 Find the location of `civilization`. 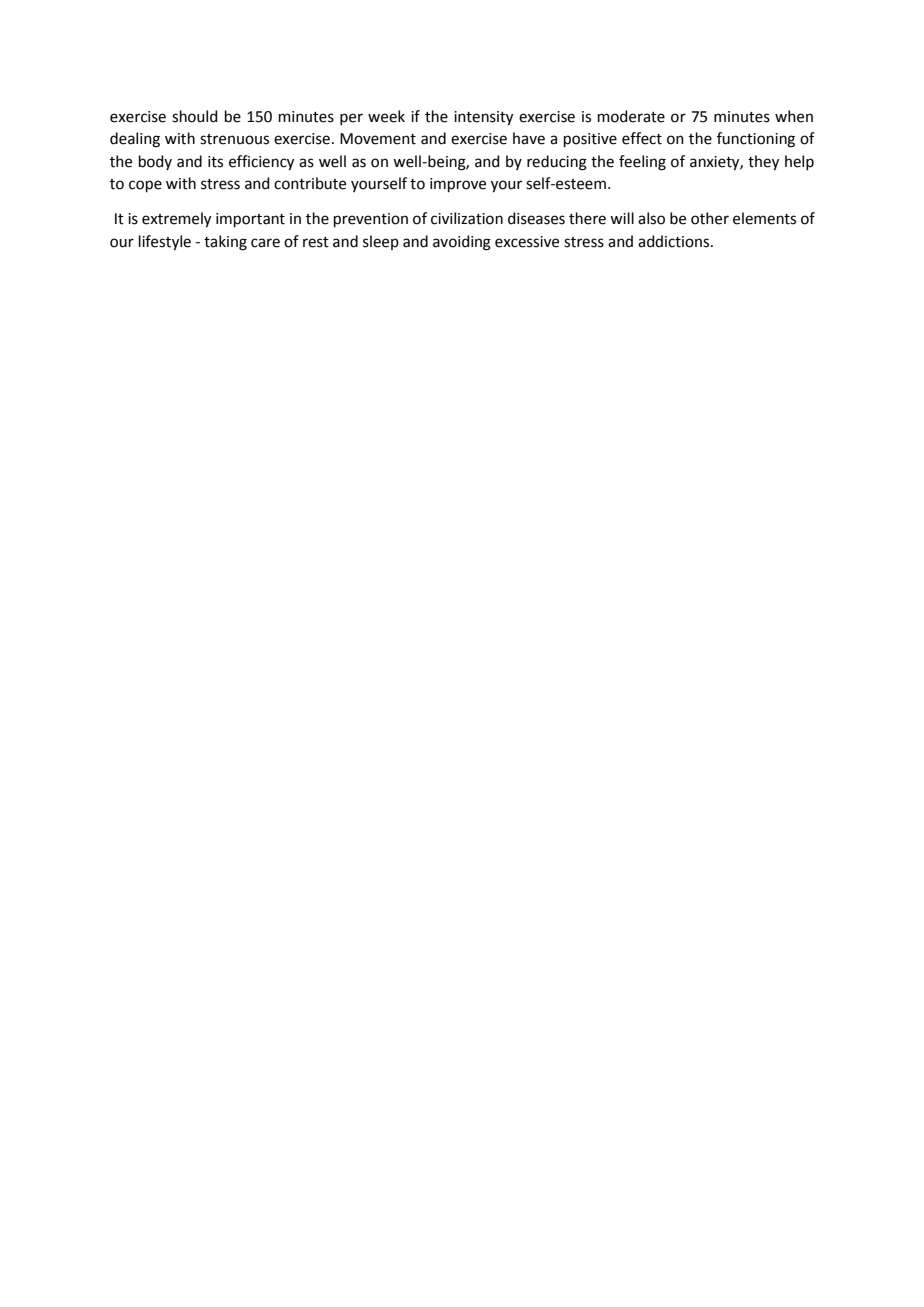

civilization is located at coordinates (467, 218).
